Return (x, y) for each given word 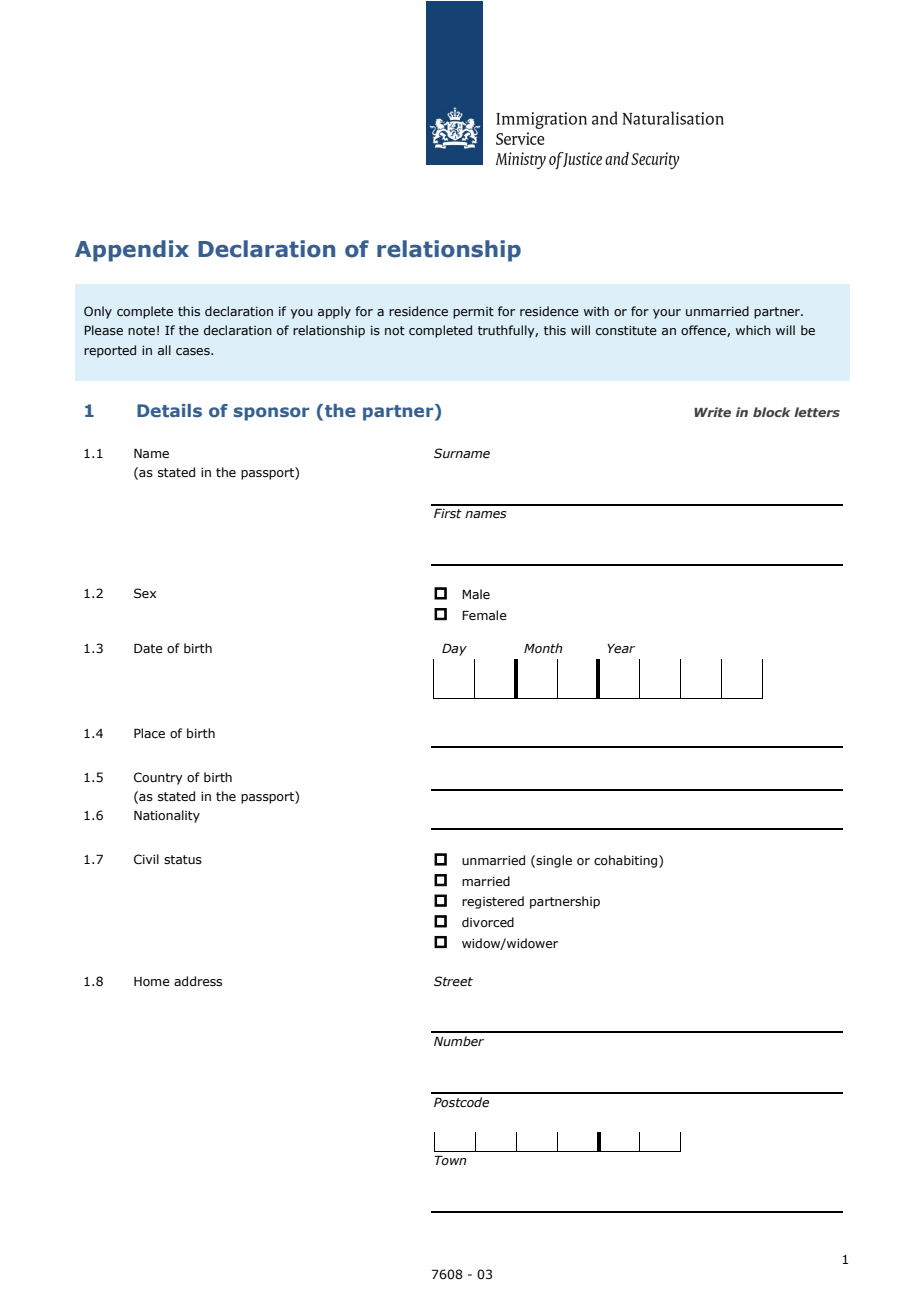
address (198, 981)
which (753, 330)
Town (450, 1160)
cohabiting (627, 861)
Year (621, 649)
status (183, 859)
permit (473, 313)
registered (493, 902)
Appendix (132, 251)
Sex (145, 593)
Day (454, 649)
